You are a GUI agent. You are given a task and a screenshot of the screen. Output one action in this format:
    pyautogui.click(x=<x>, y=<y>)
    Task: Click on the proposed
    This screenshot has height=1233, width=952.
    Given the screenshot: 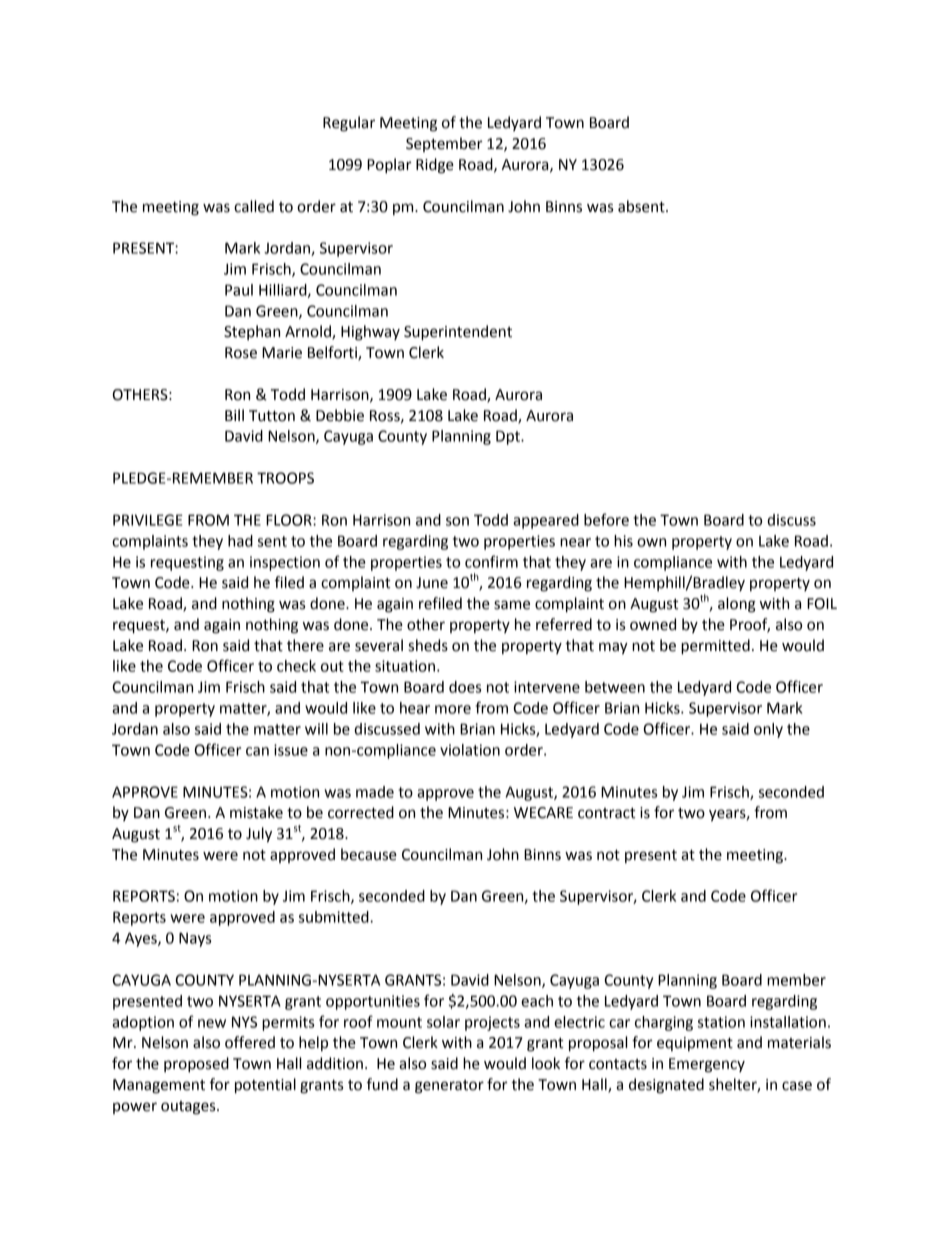 What is the action you would take?
    pyautogui.click(x=196, y=1065)
